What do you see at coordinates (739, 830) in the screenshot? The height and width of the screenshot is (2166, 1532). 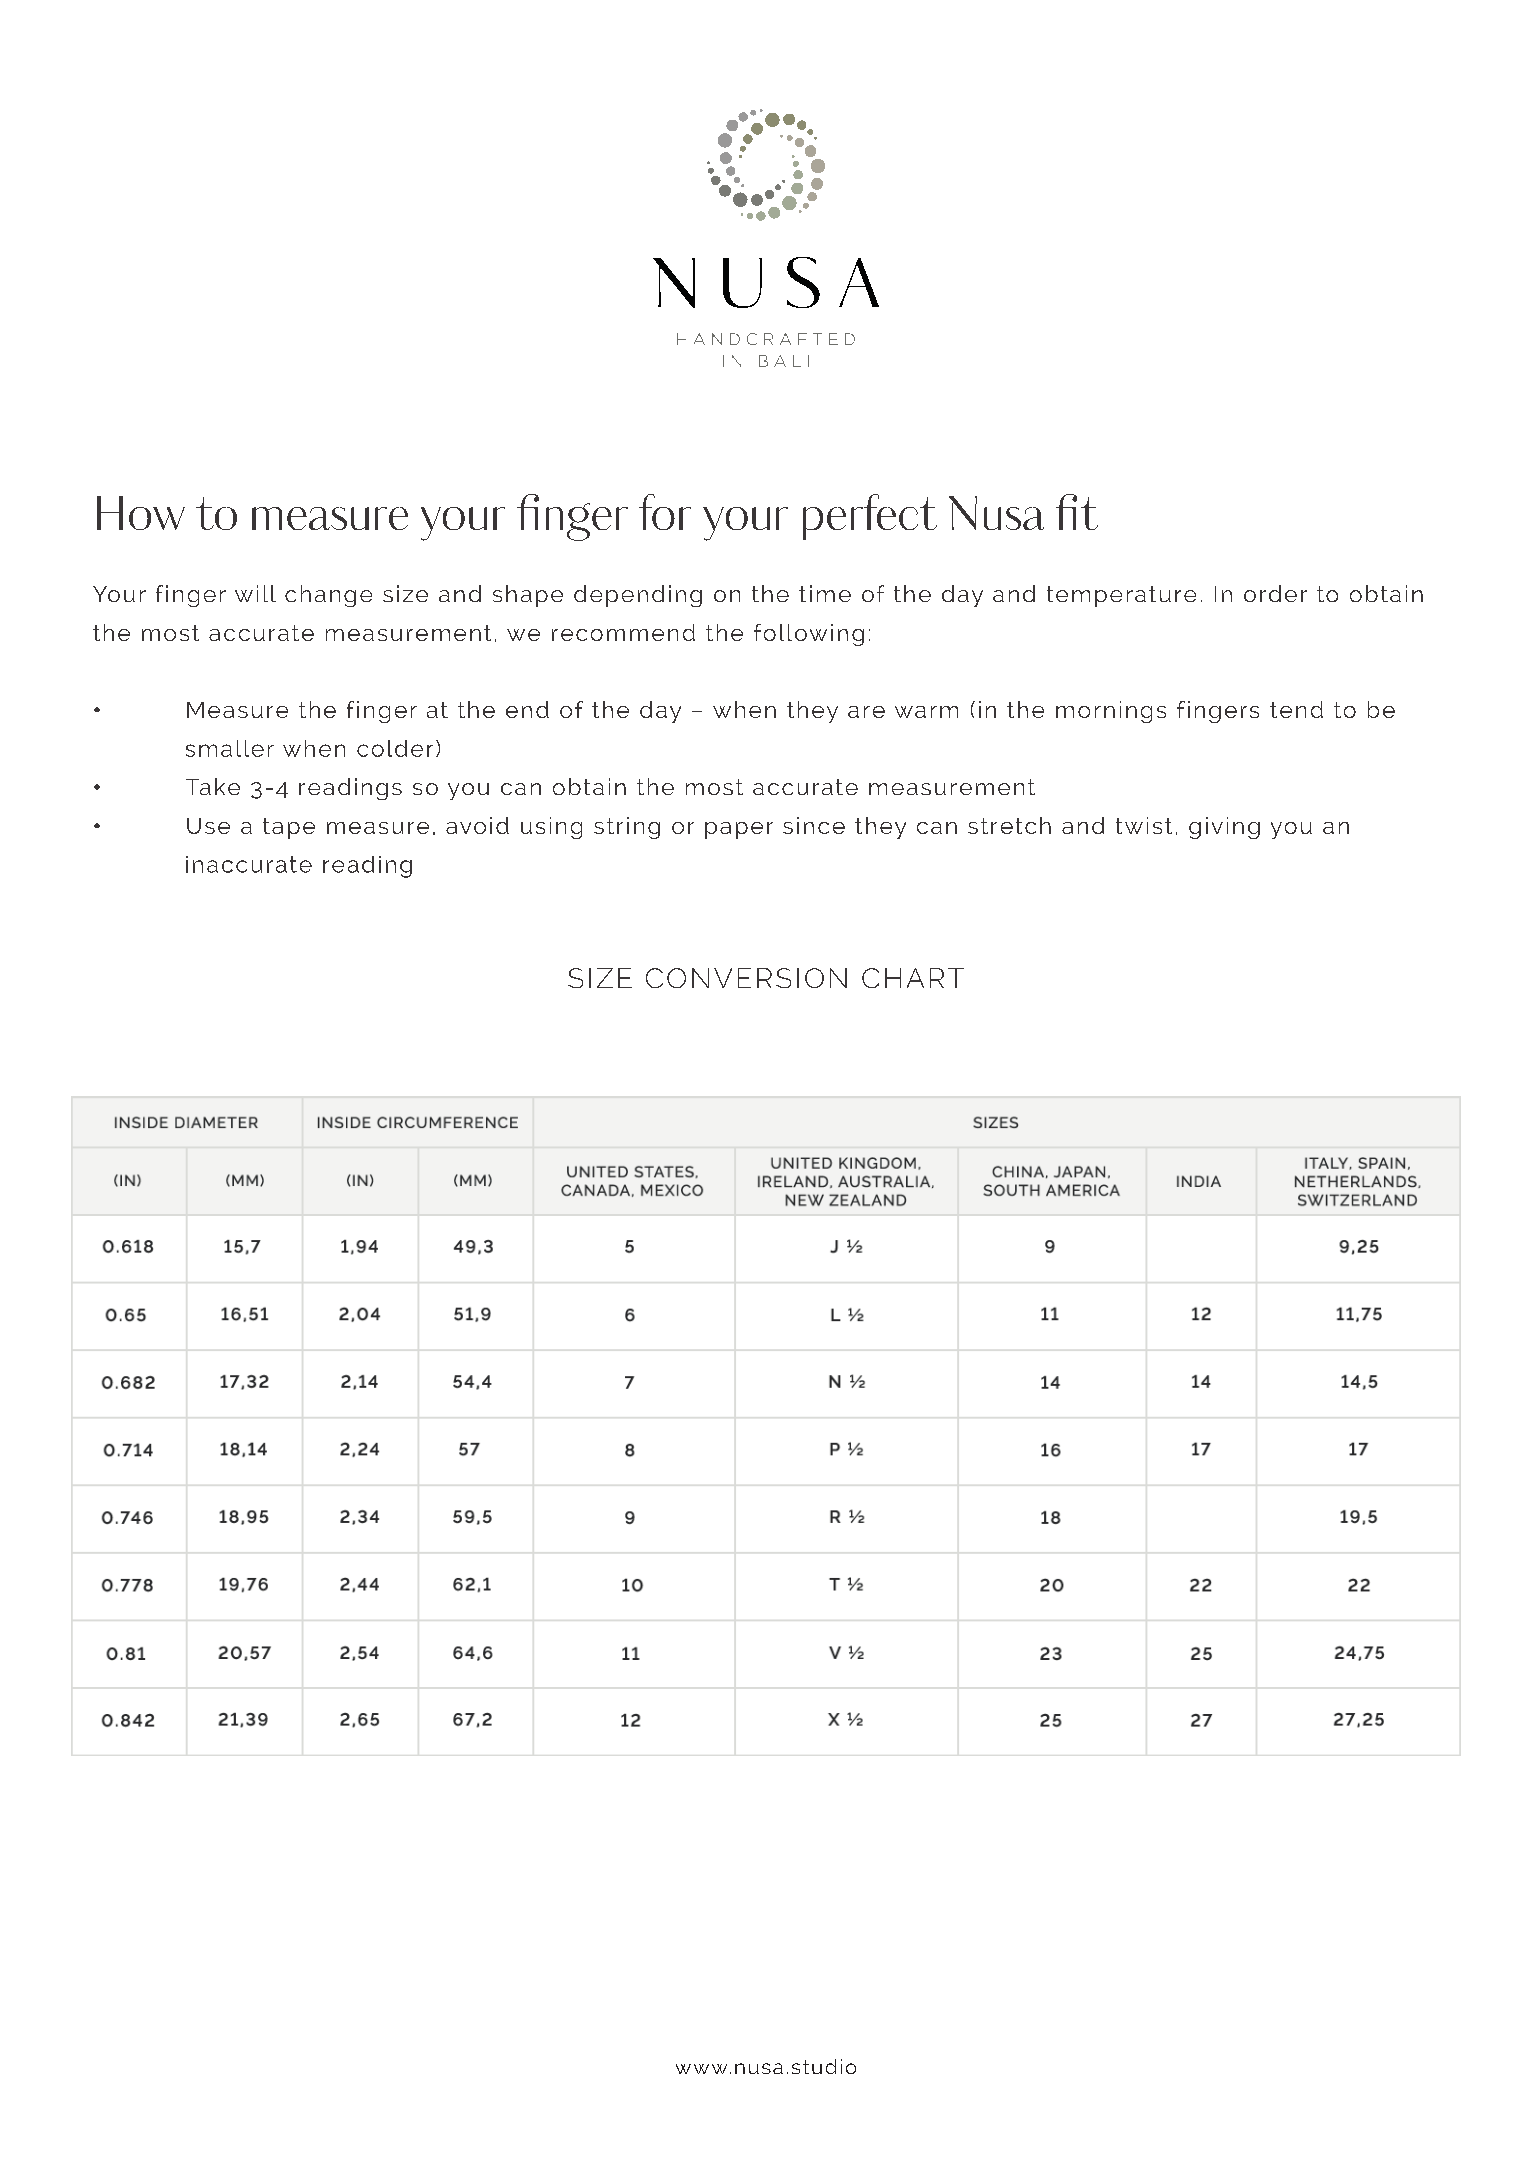 I see `paper` at bounding box center [739, 830].
